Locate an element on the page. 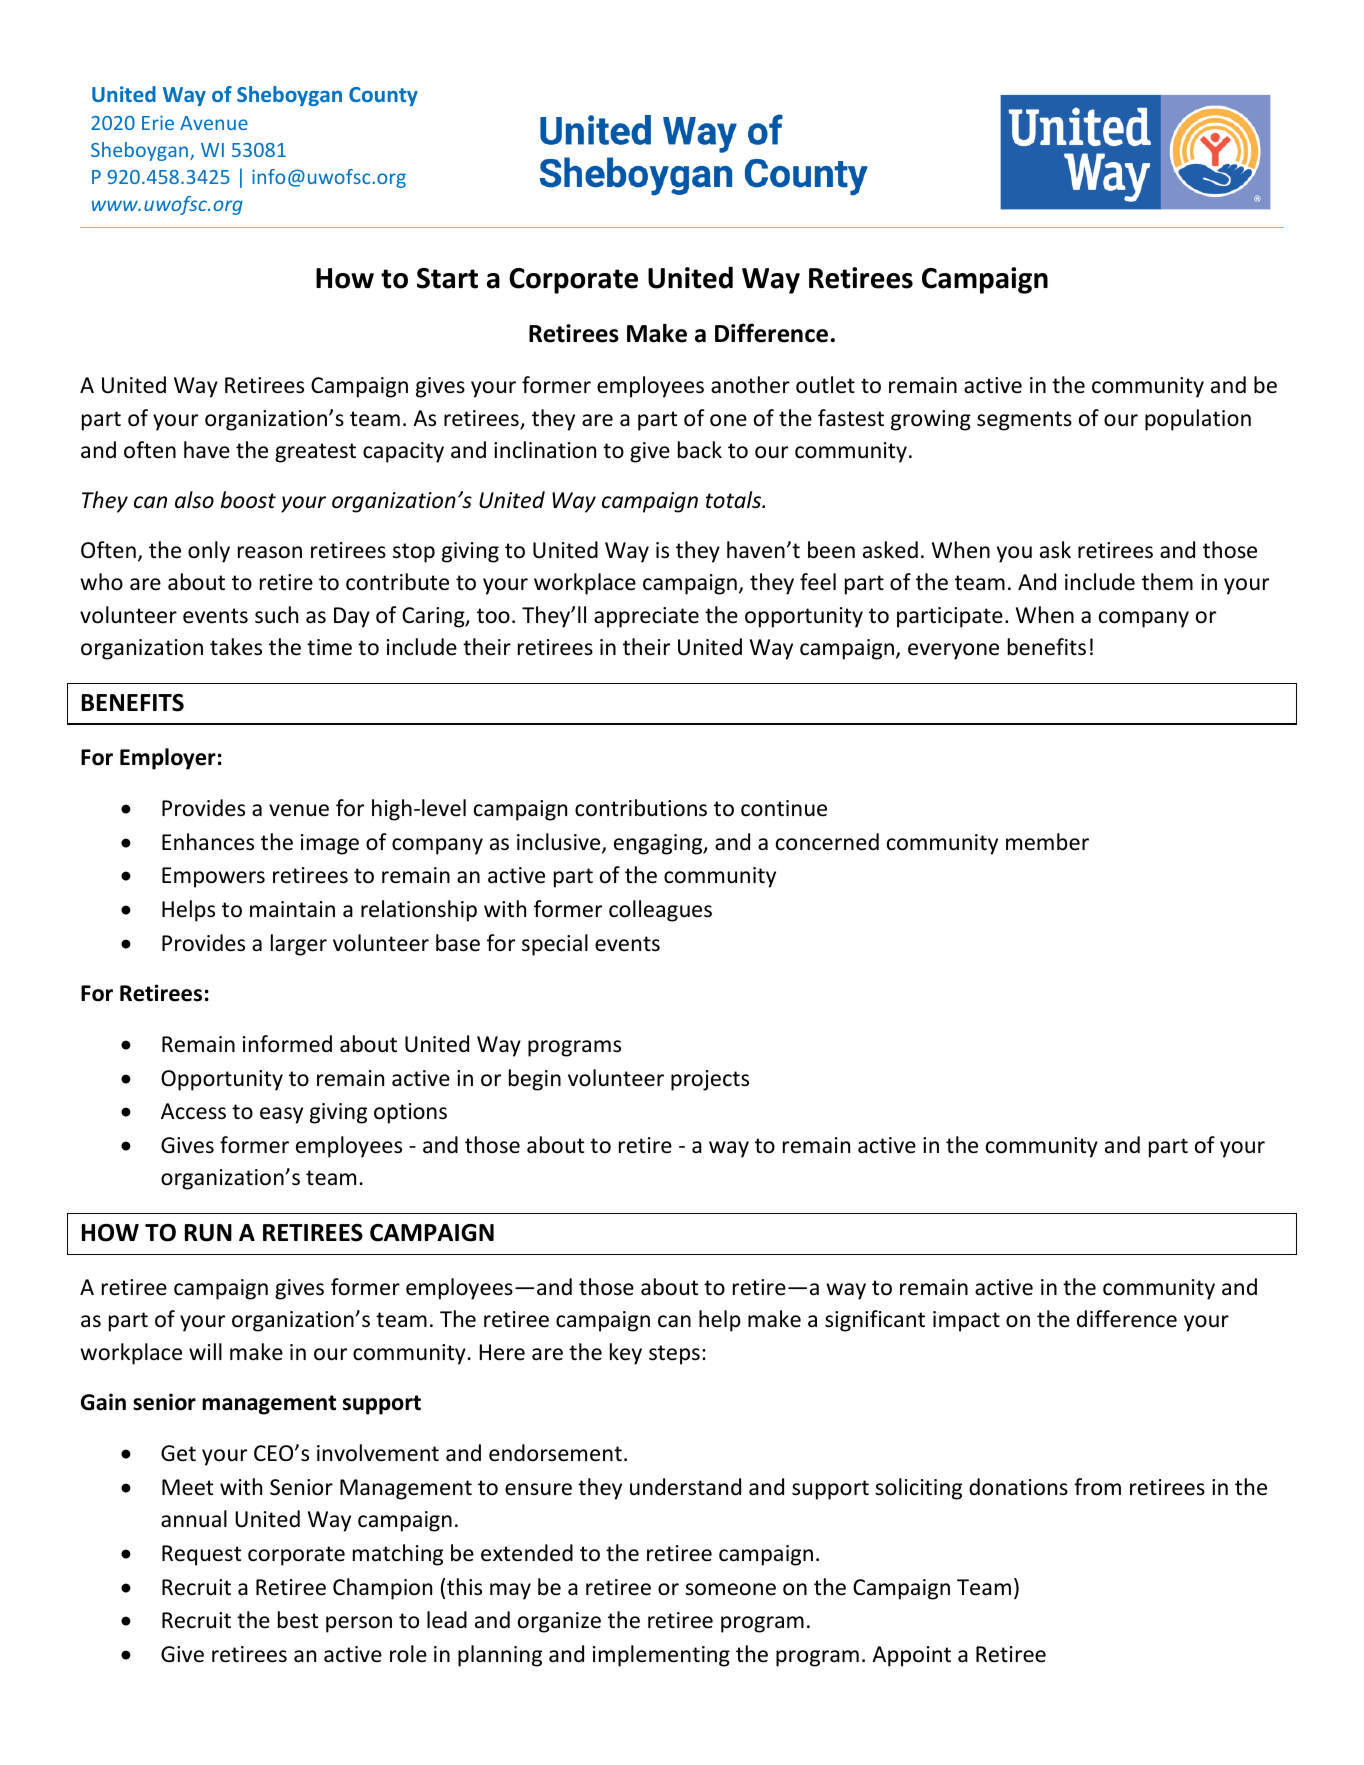 Image resolution: width=1364 pixels, height=1765 pixels. segments is located at coordinates (1024, 421).
